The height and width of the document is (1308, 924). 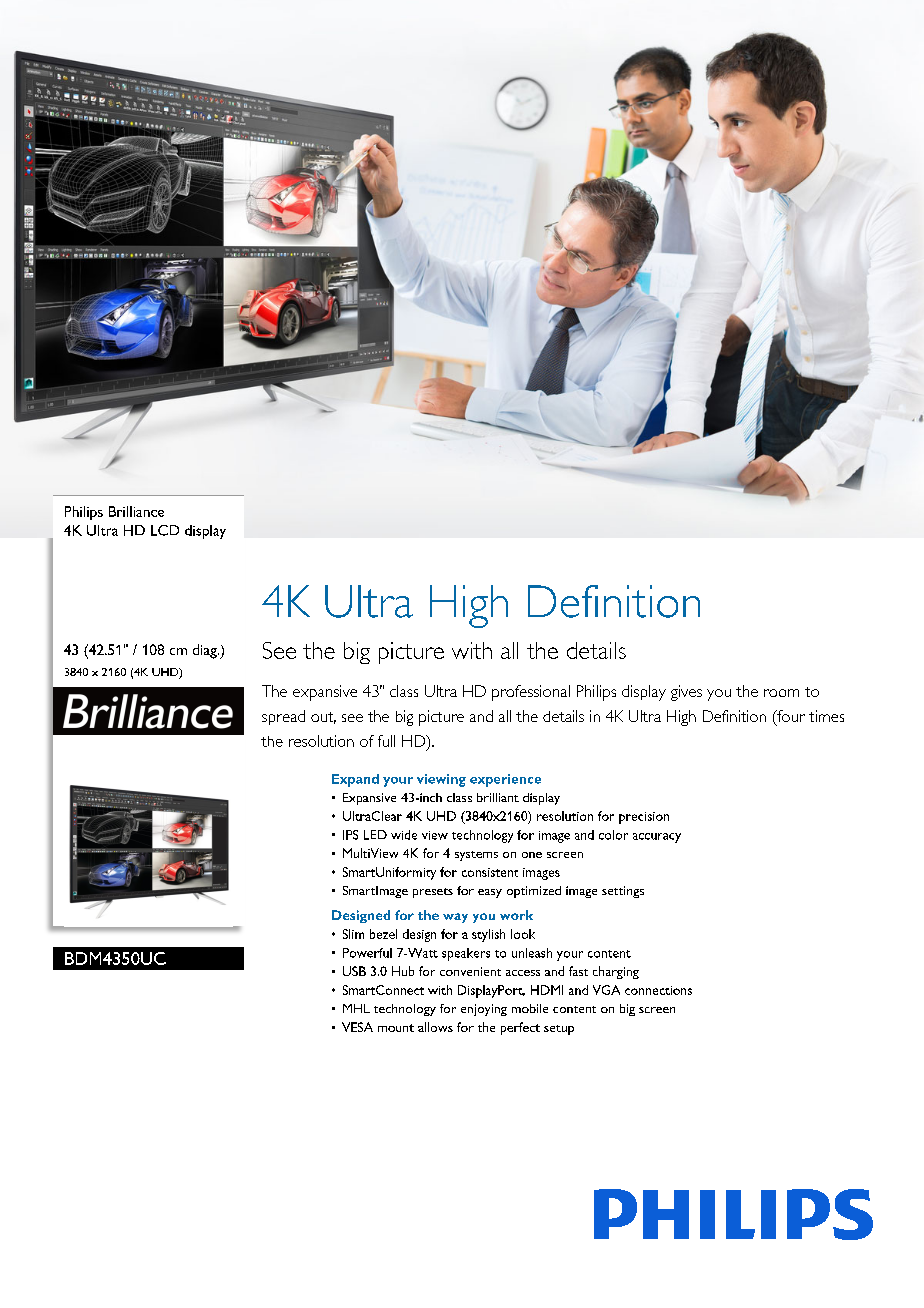 I want to click on gives, so click(x=686, y=693).
